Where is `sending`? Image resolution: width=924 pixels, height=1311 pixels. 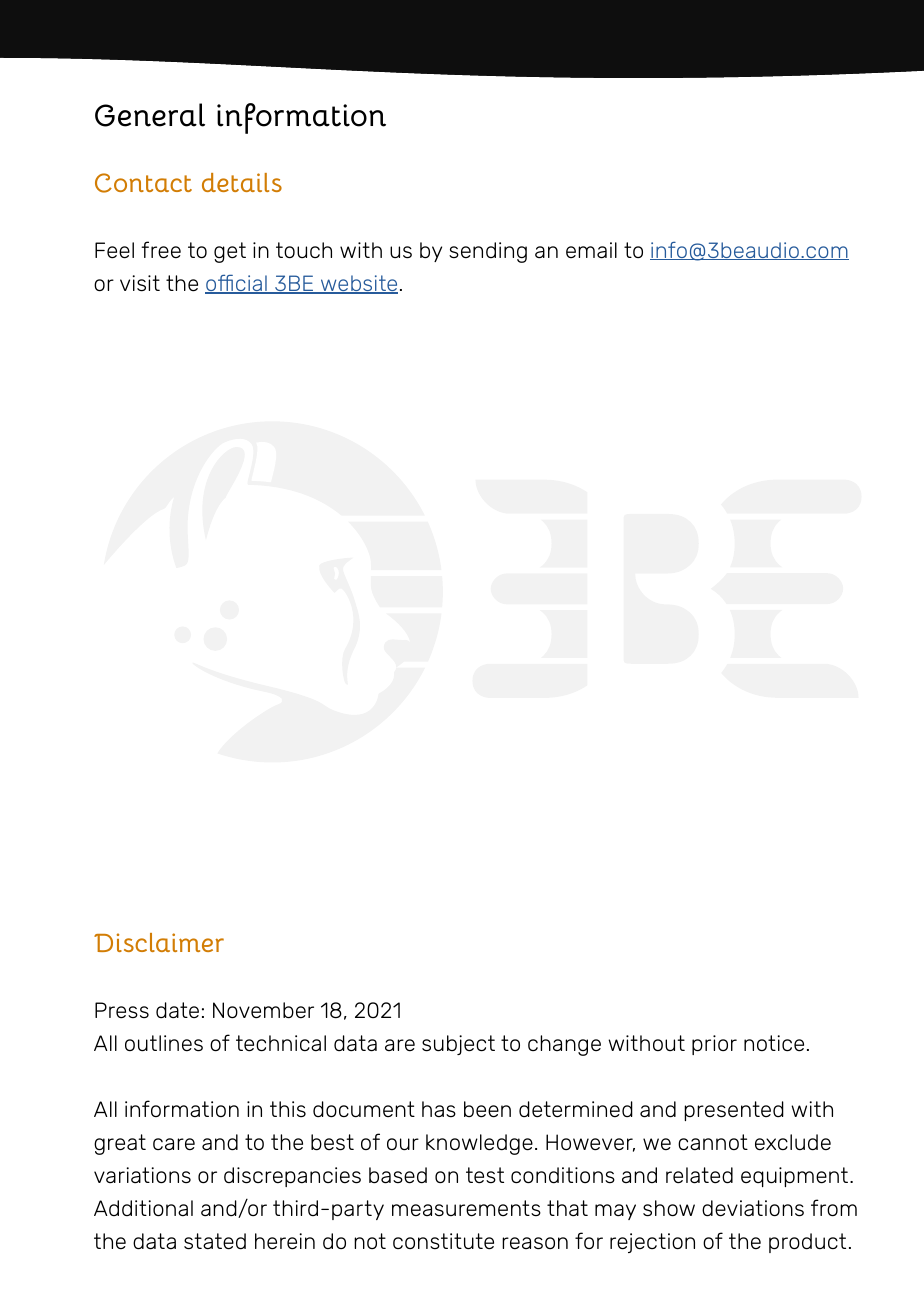 sending is located at coordinates (488, 252).
